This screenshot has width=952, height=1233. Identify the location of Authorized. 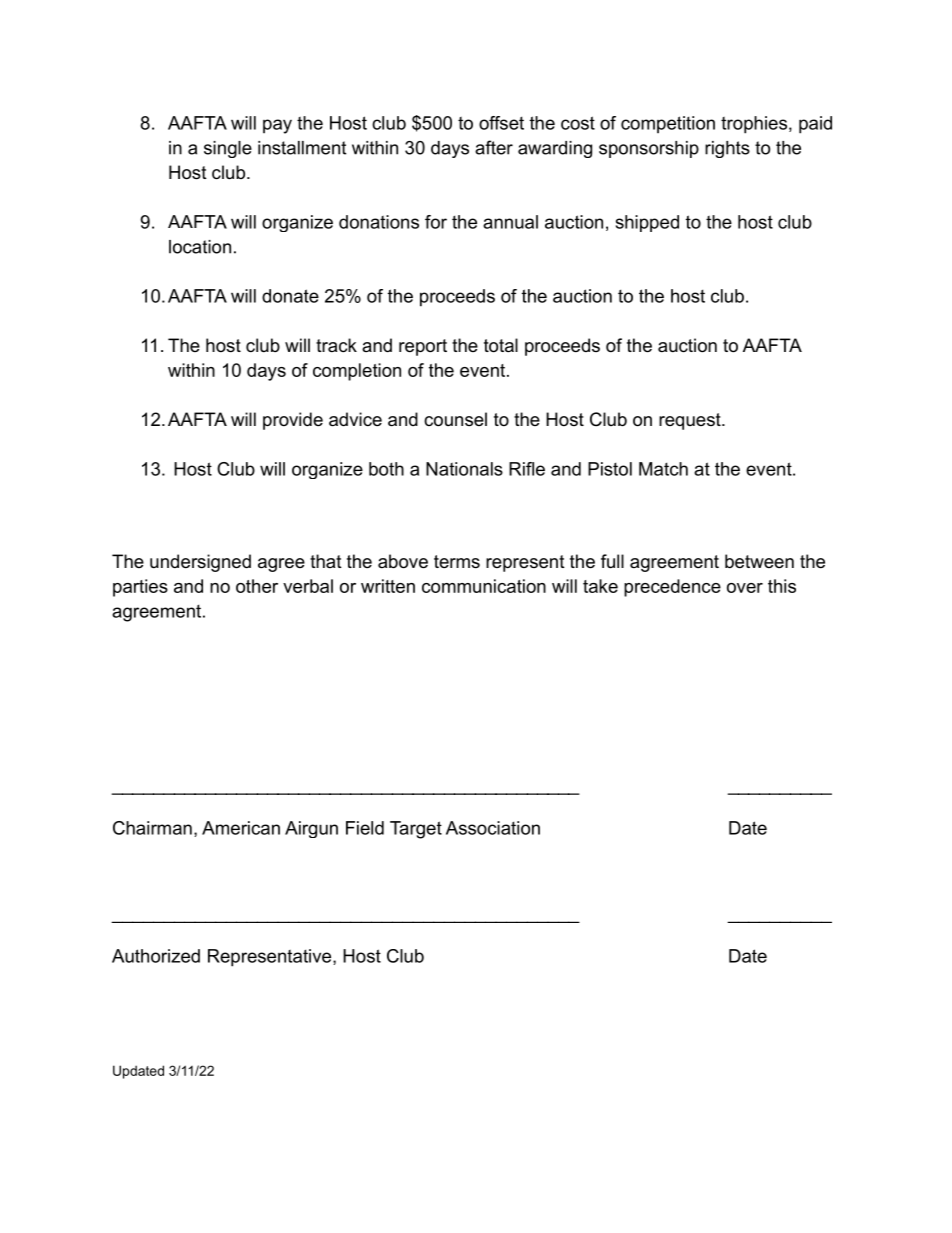
(156, 956).
